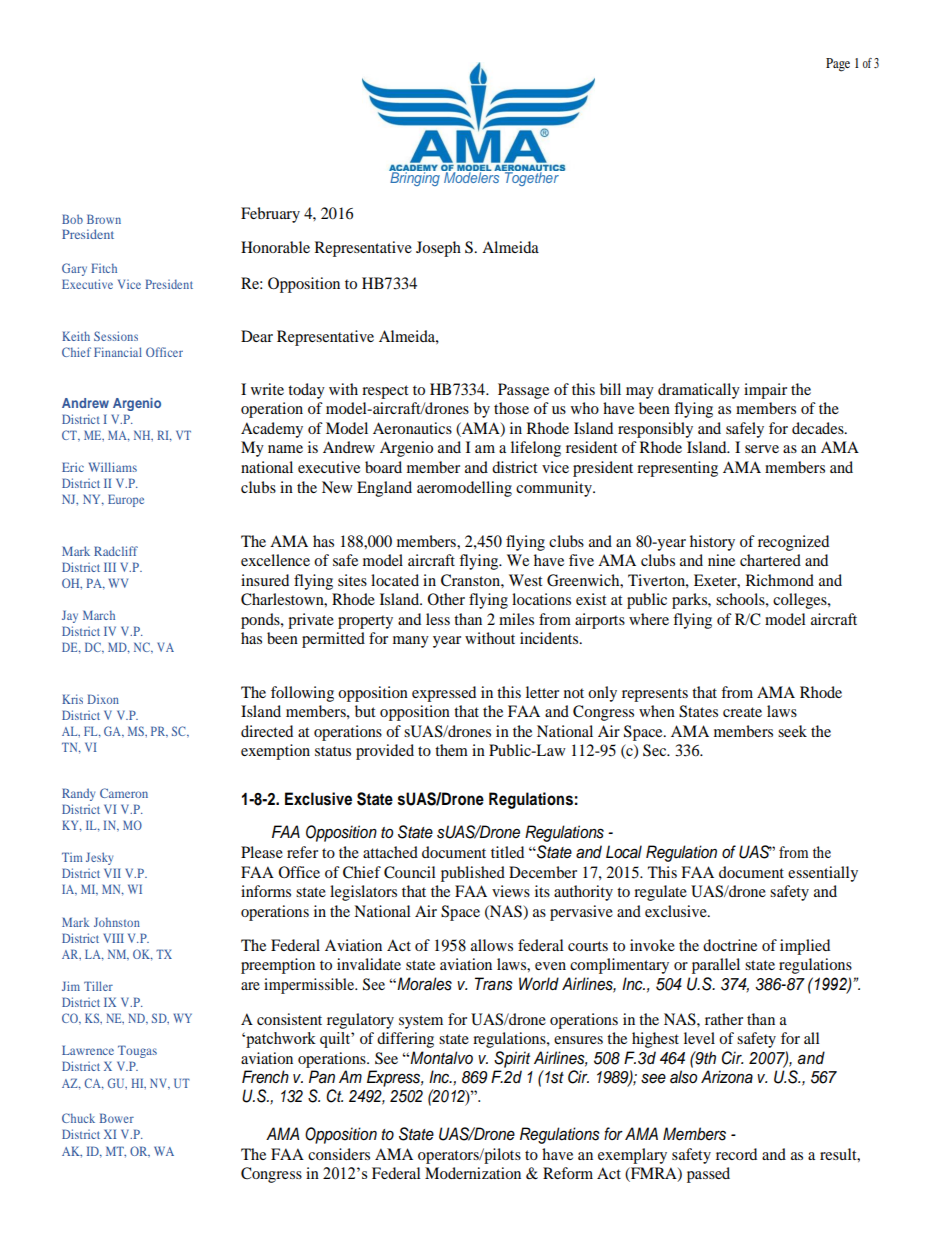  I want to click on less, so click(438, 619).
